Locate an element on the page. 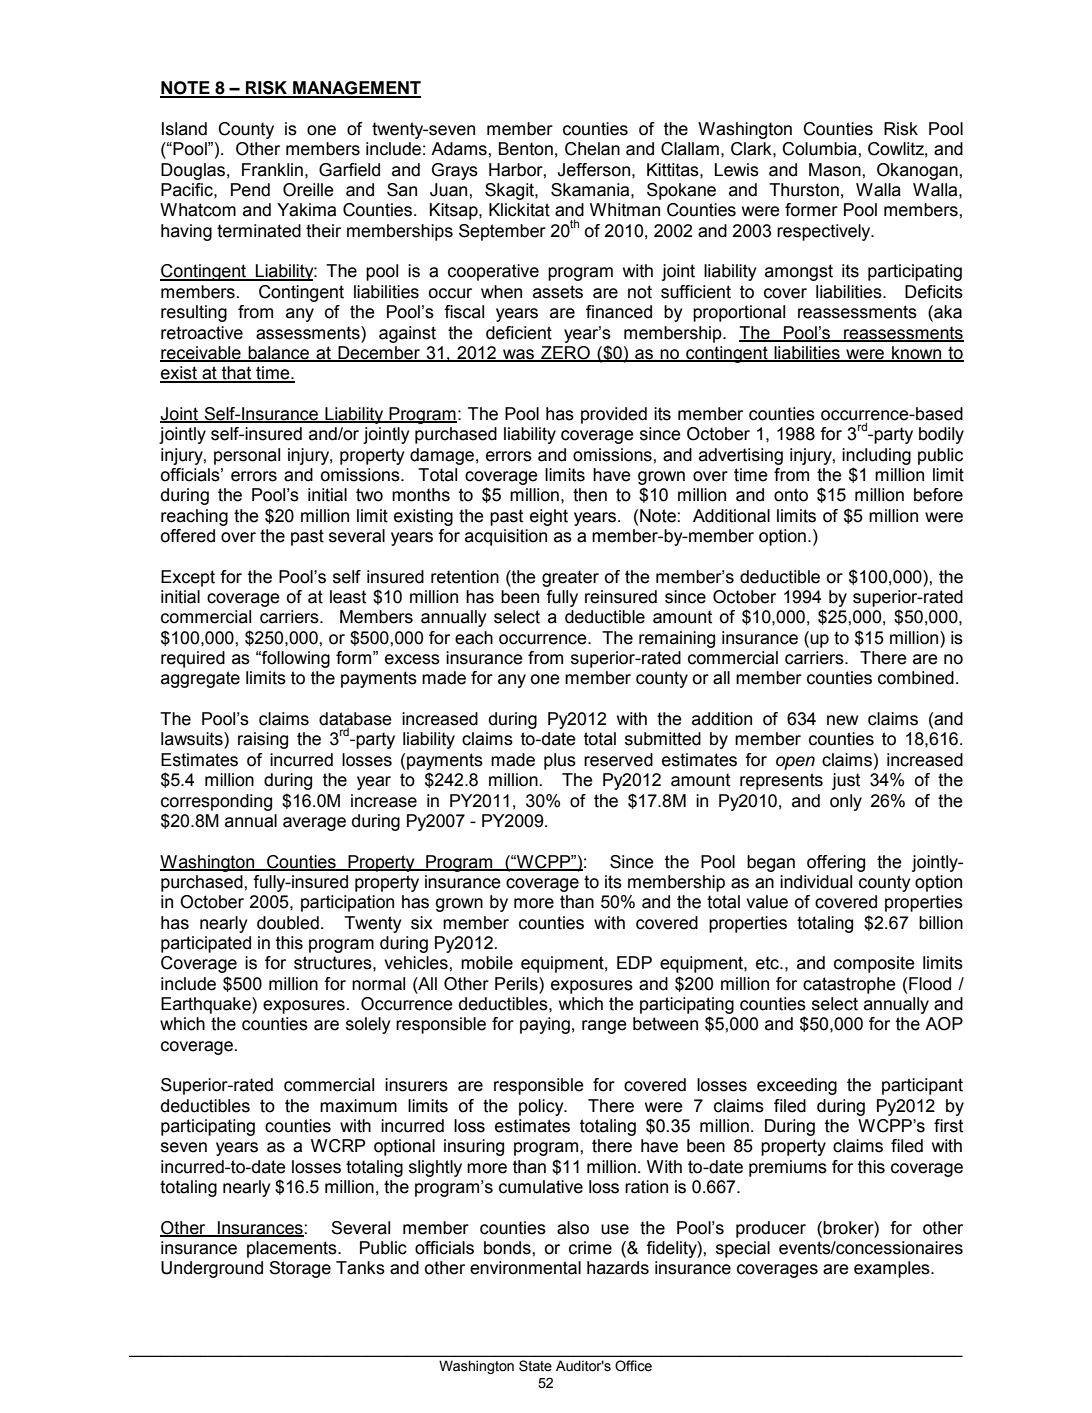 This document has height=1413, width=1092. Columbia is located at coordinates (820, 149).
